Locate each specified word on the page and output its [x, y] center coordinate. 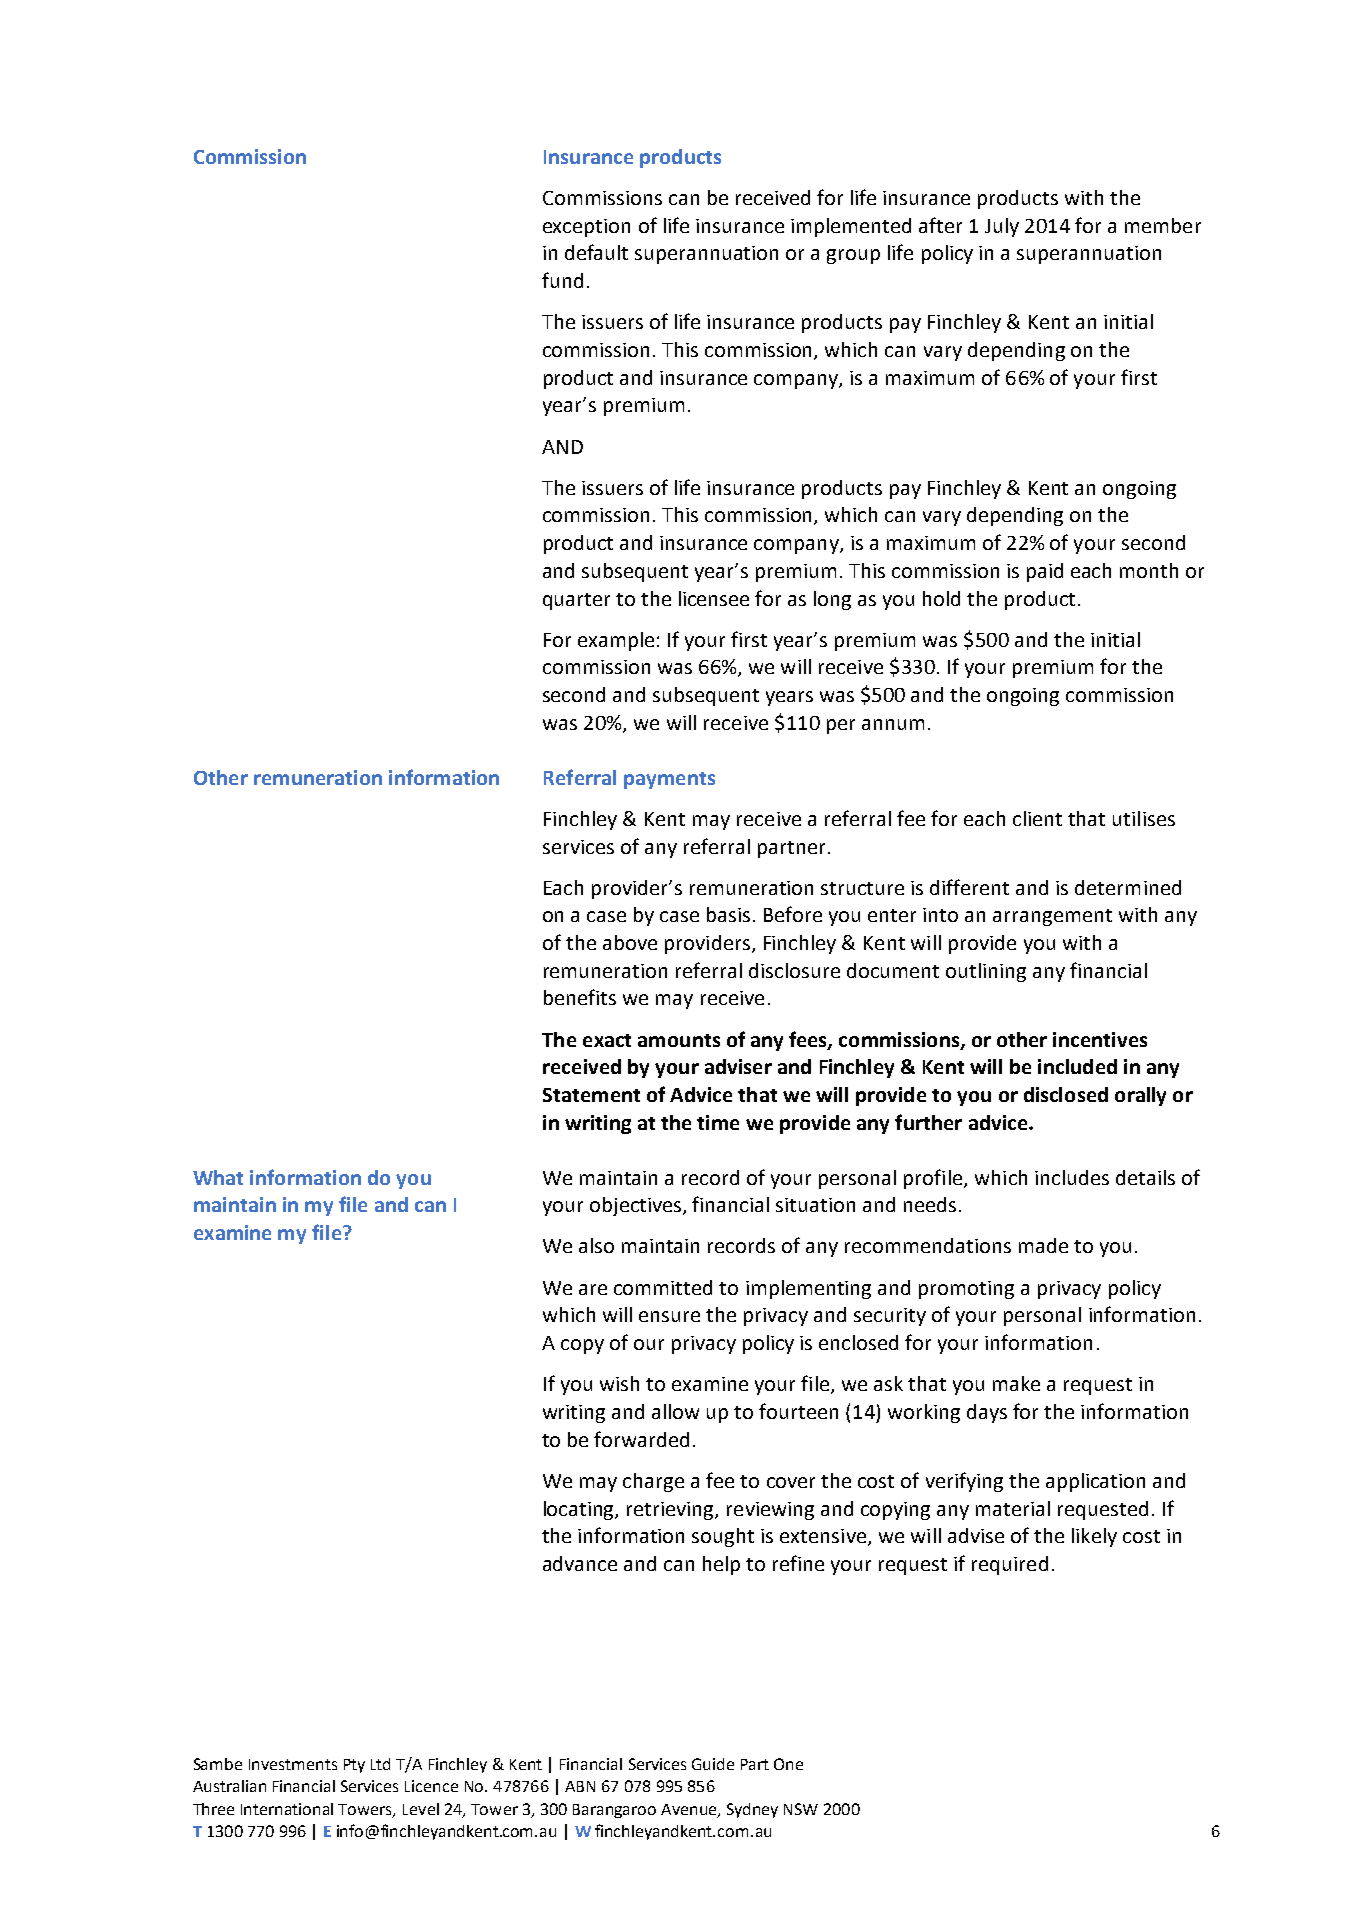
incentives [1100, 1039]
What [218, 1177]
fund [562, 280]
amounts [679, 1040]
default [596, 252]
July [1002, 227]
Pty [354, 1766]
